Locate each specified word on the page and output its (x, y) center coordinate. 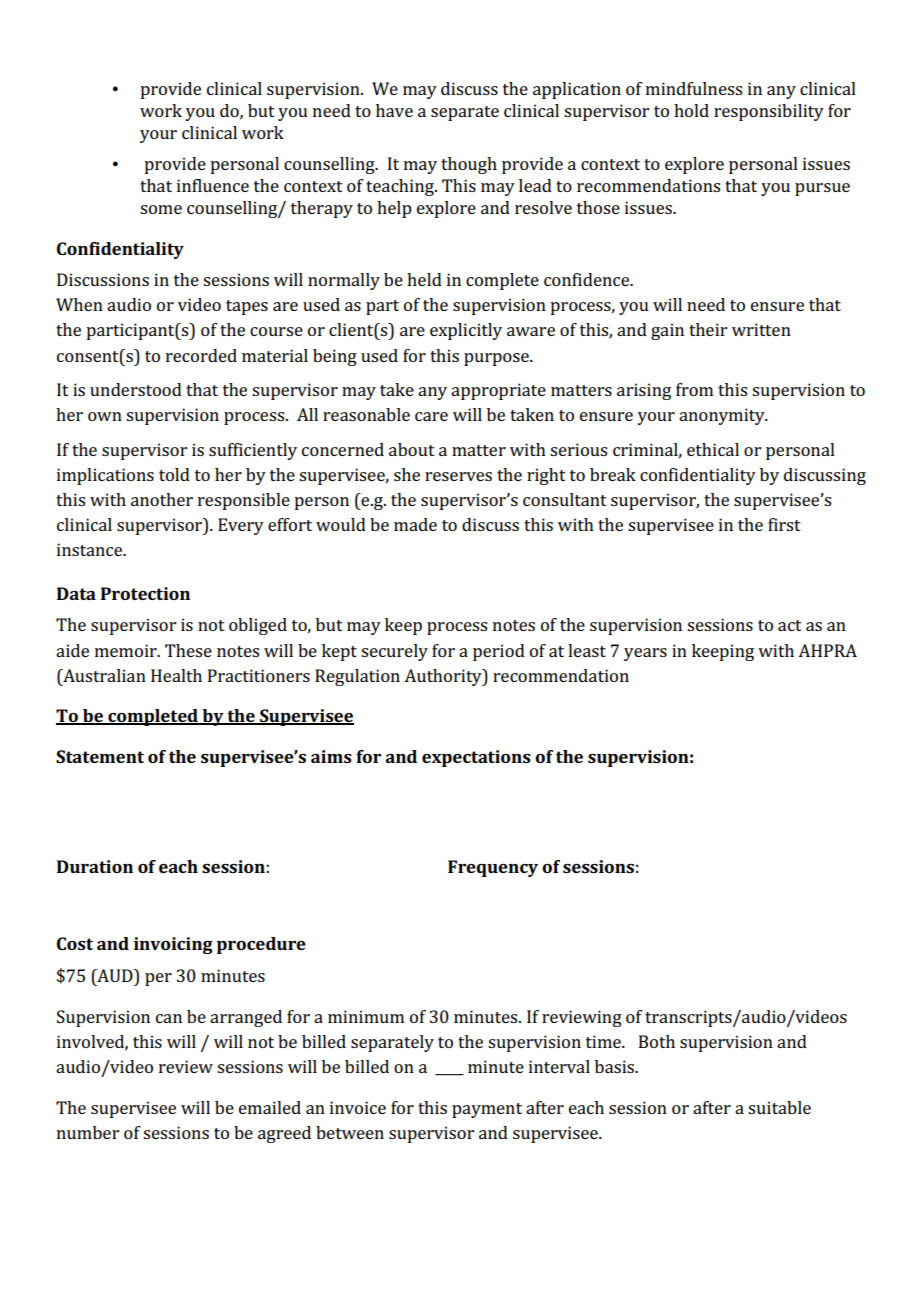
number (88, 1132)
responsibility (769, 112)
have (394, 110)
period (499, 652)
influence (213, 185)
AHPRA (827, 650)
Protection (145, 593)
